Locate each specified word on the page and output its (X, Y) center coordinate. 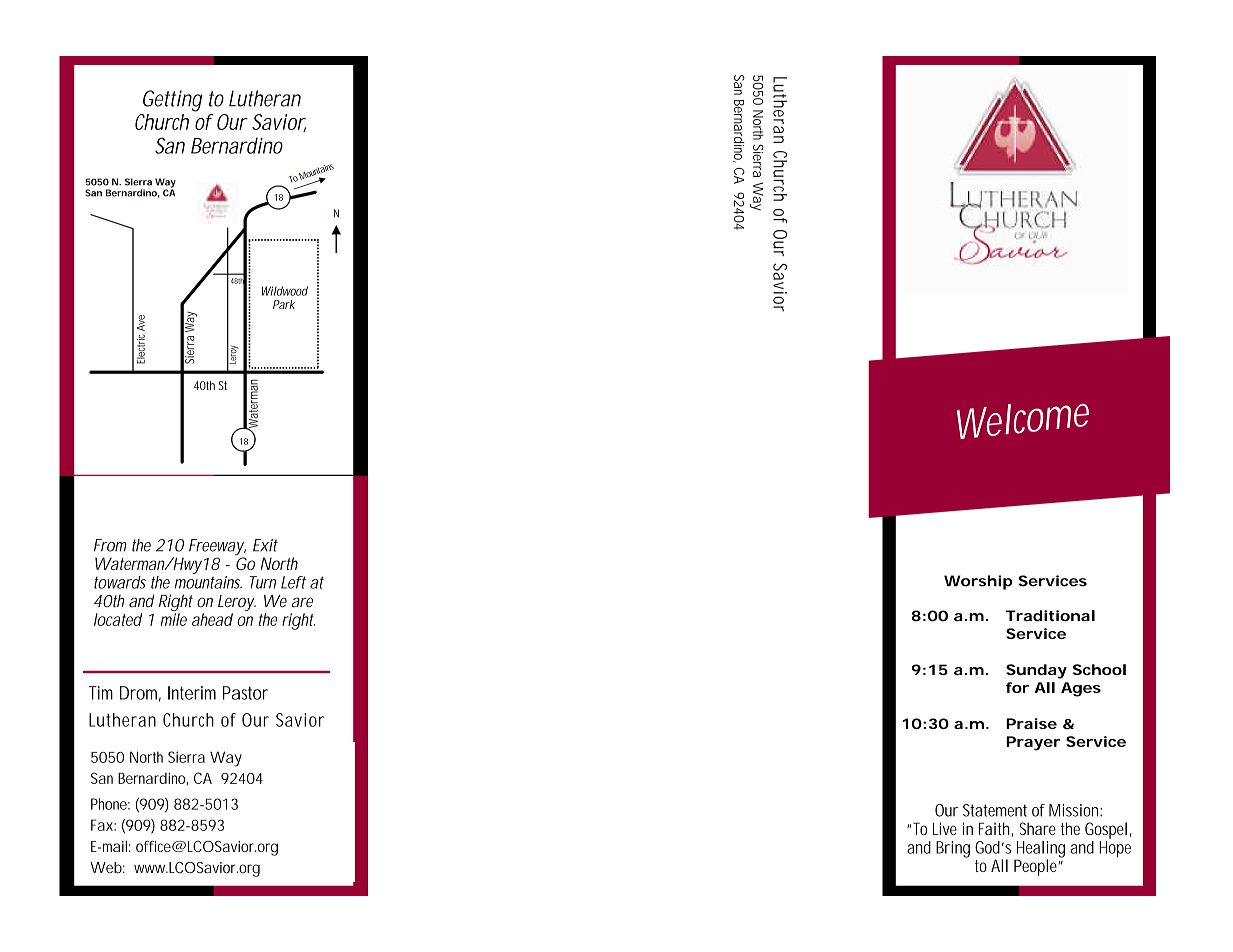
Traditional (1050, 615)
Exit (265, 545)
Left (293, 582)
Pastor (245, 693)
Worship (978, 582)
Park (284, 304)
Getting (173, 101)
